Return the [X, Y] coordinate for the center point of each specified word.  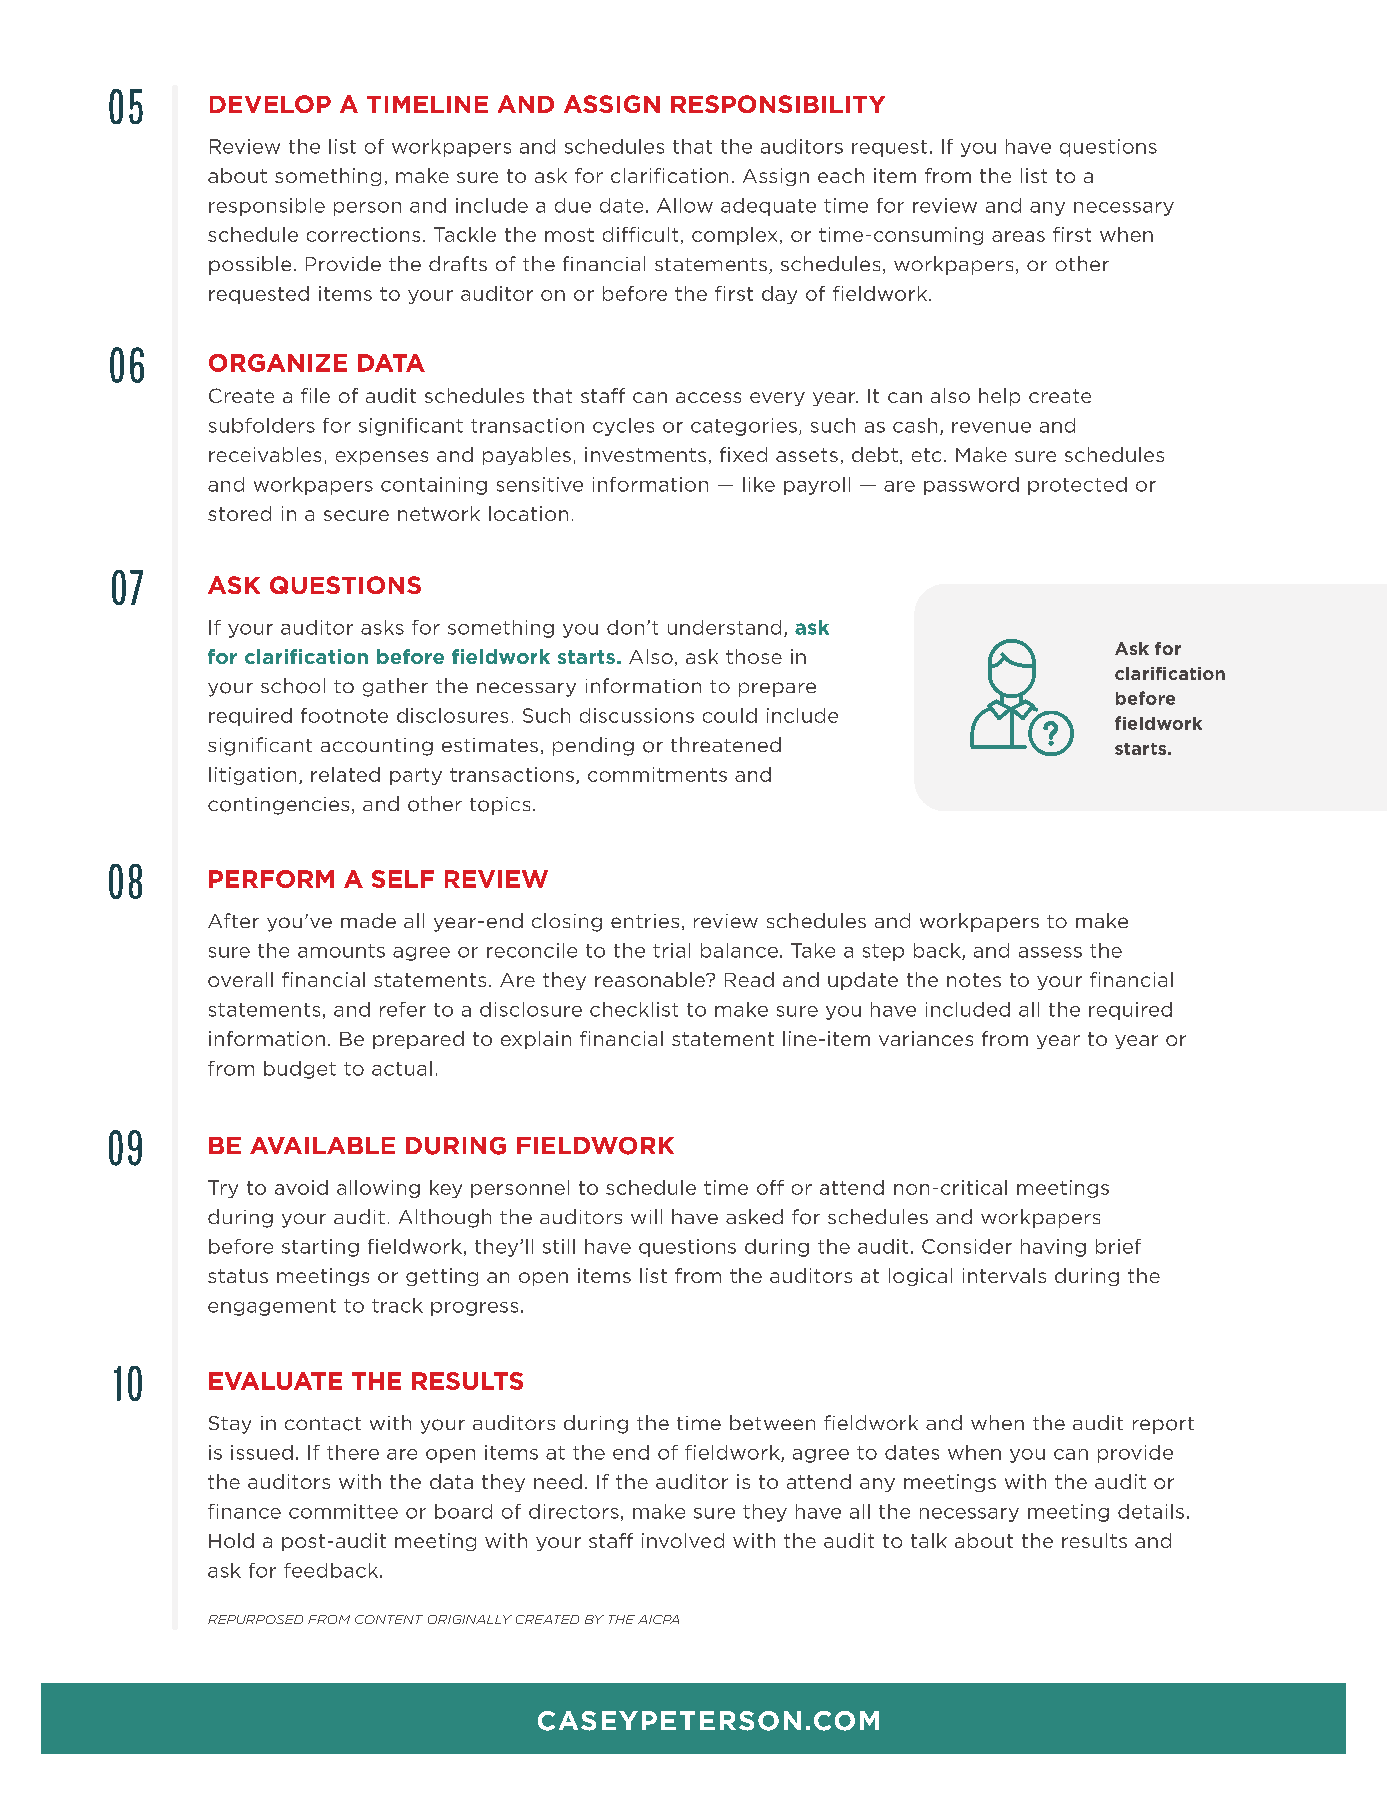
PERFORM [271, 879]
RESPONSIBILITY [778, 104]
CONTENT [389, 1619]
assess [1050, 952]
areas [1018, 236]
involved [683, 1540]
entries [645, 921]
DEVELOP [270, 104]
